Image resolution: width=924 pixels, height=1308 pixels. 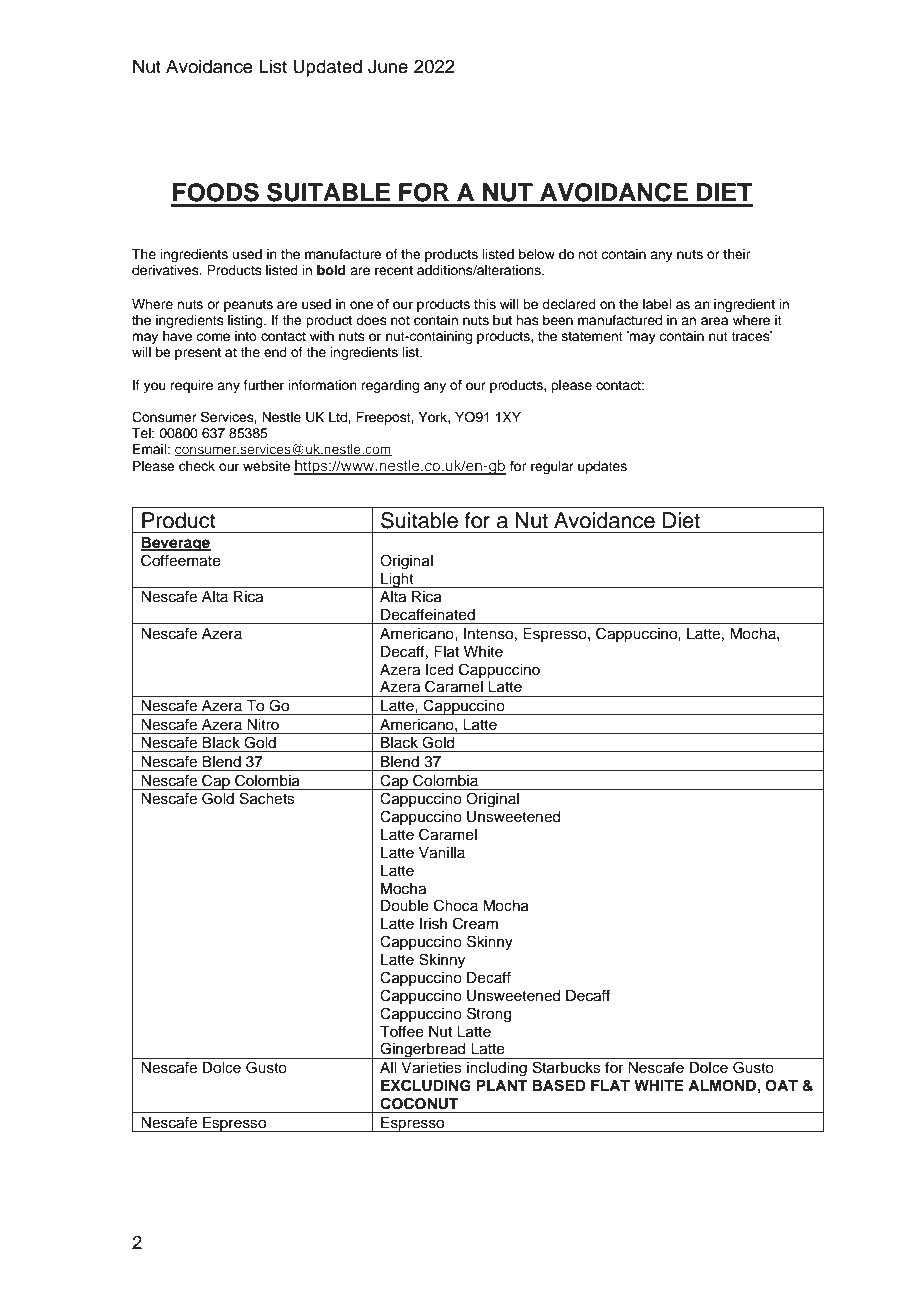 I want to click on OAT, so click(x=781, y=1086).
